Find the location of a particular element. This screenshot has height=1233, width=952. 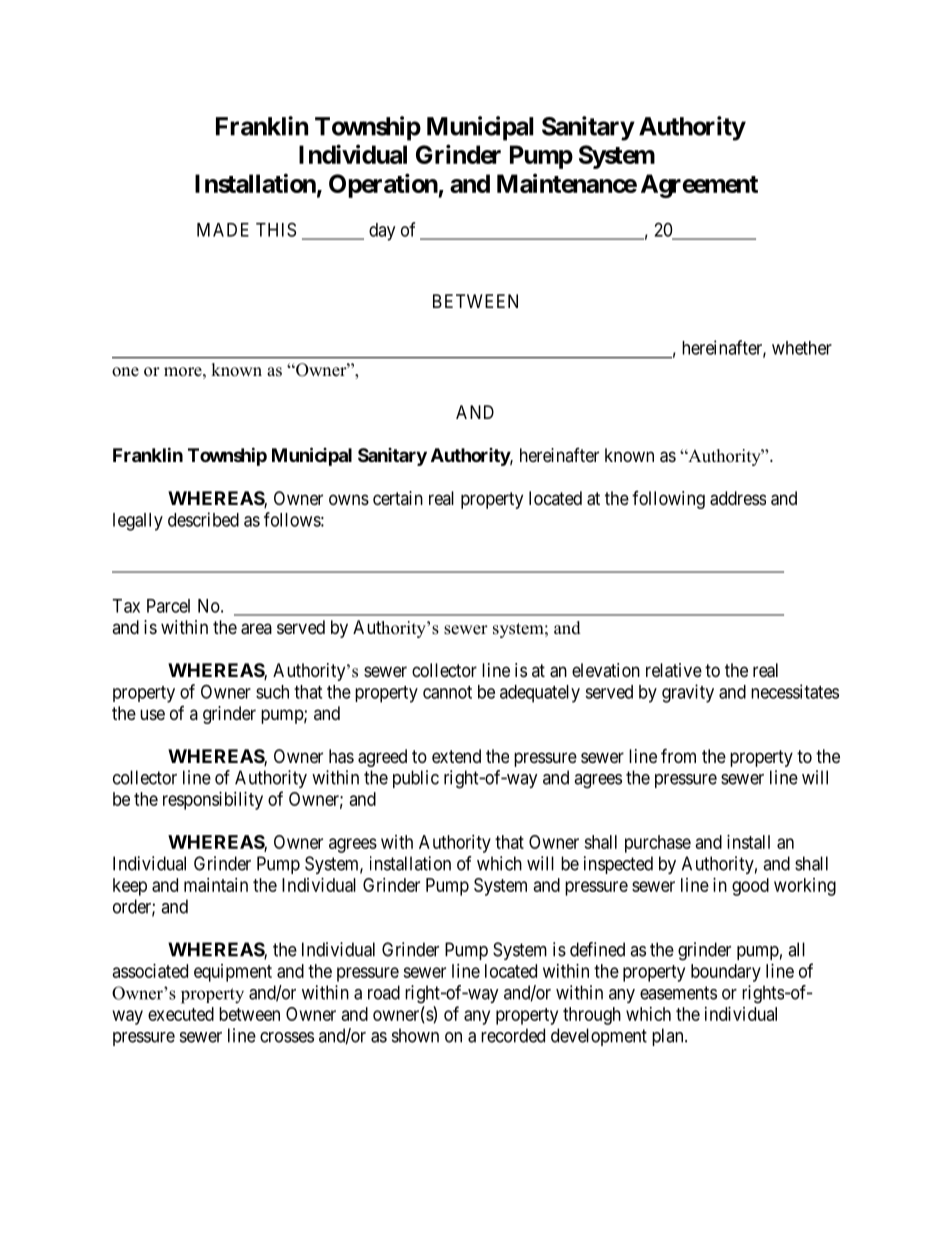

Agreement is located at coordinates (699, 186).
